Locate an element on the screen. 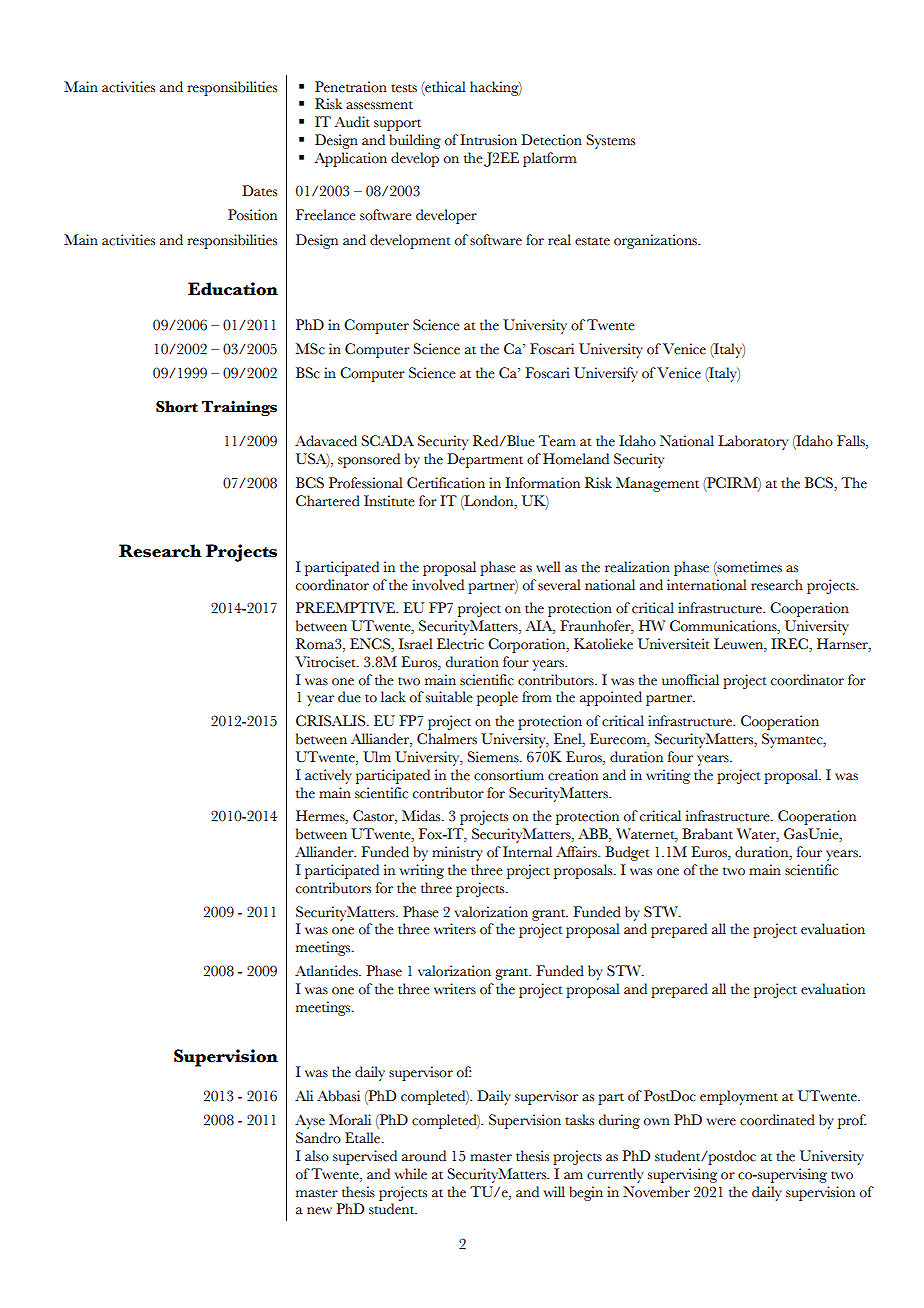 This screenshot has height=1308, width=924. Certification is located at coordinates (446, 483).
